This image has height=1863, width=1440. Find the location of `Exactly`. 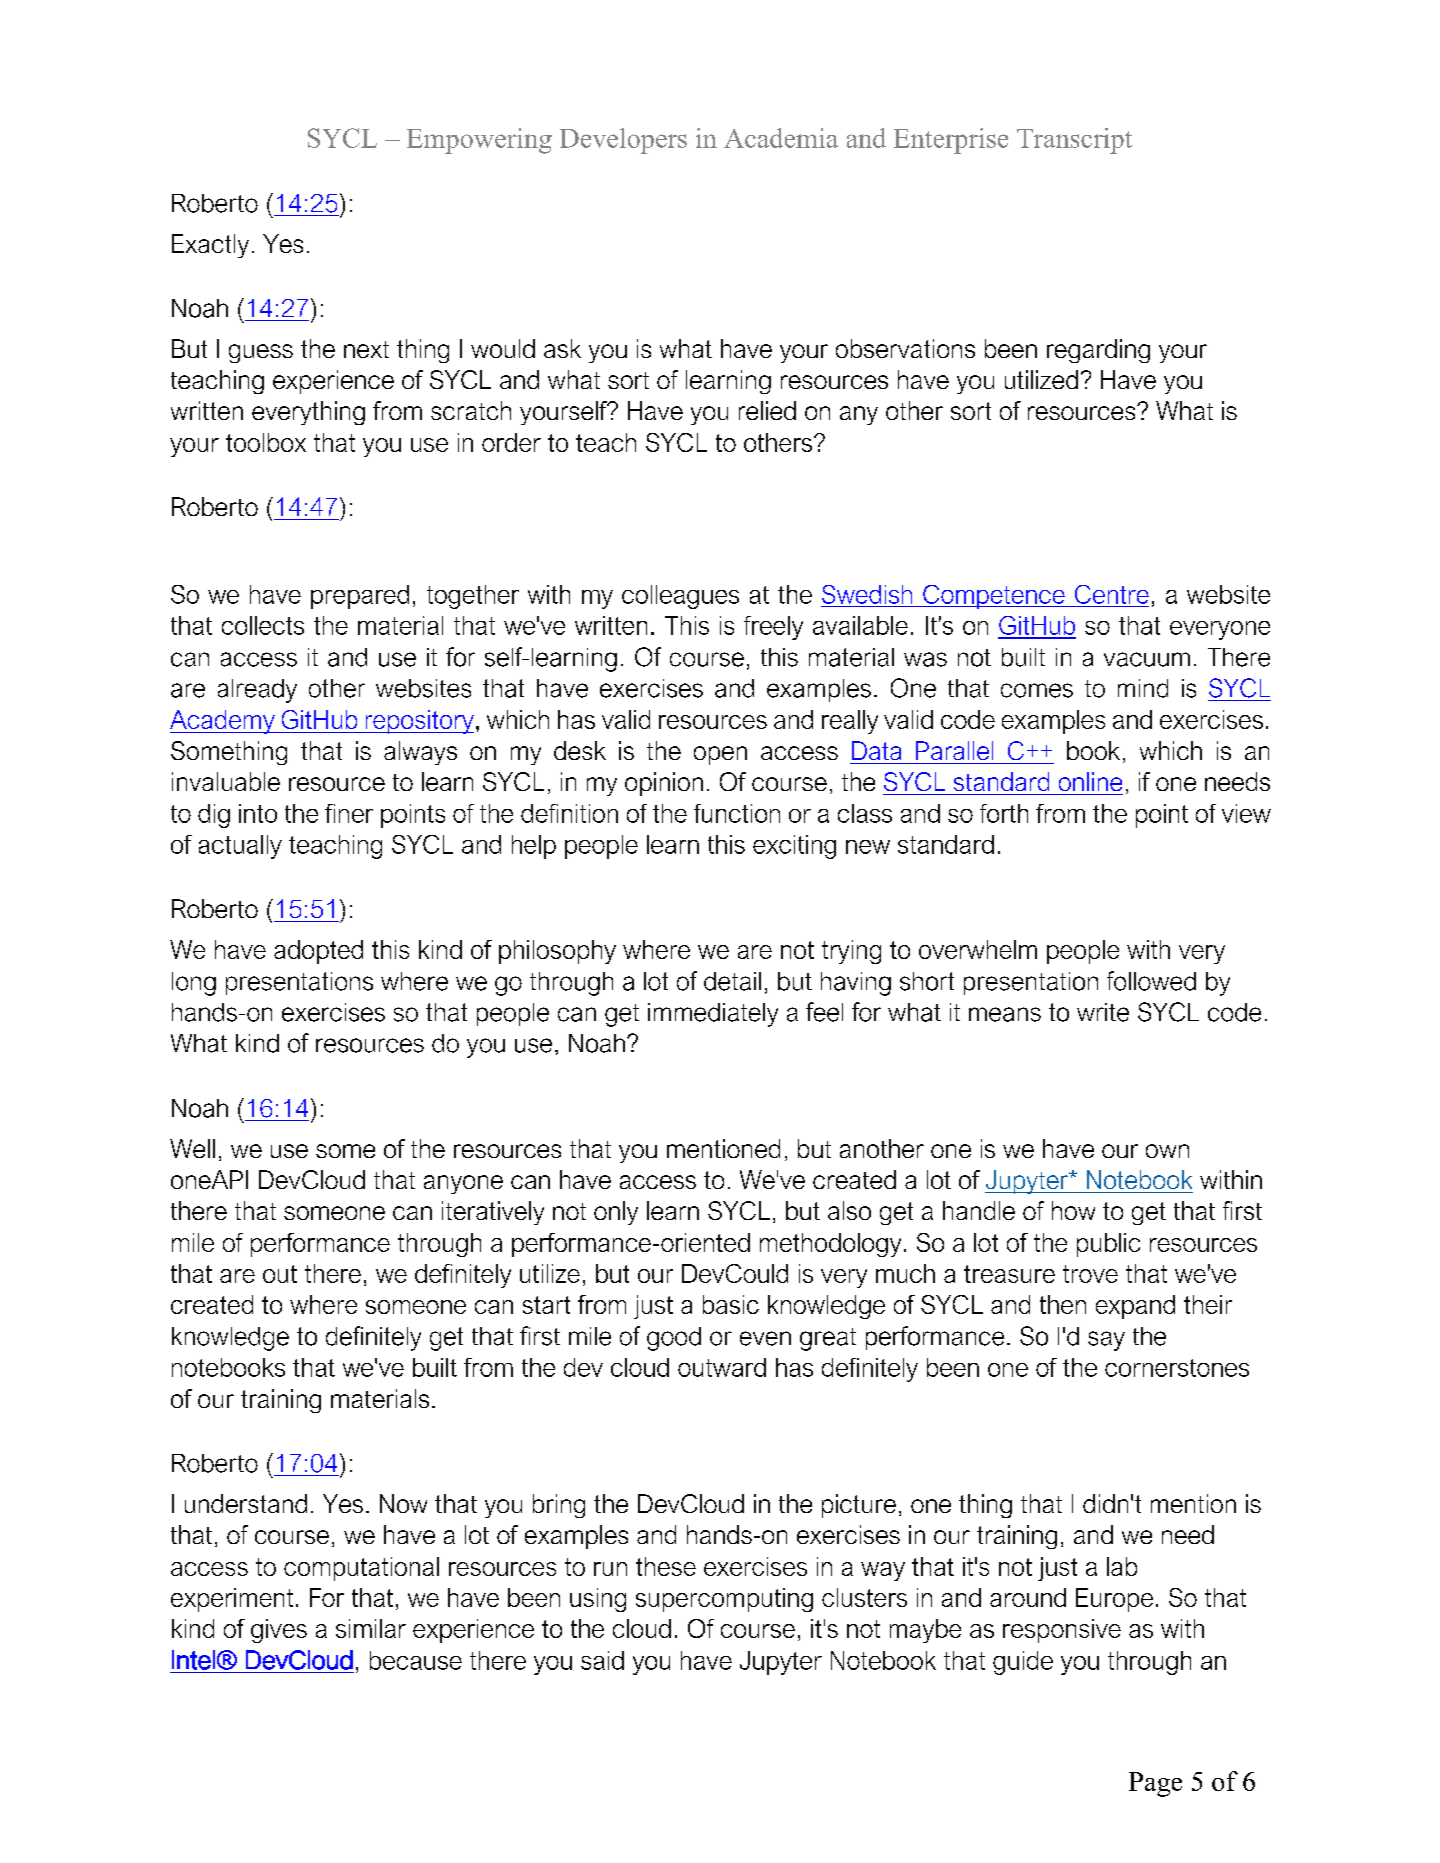

Exactly is located at coordinates (210, 246).
